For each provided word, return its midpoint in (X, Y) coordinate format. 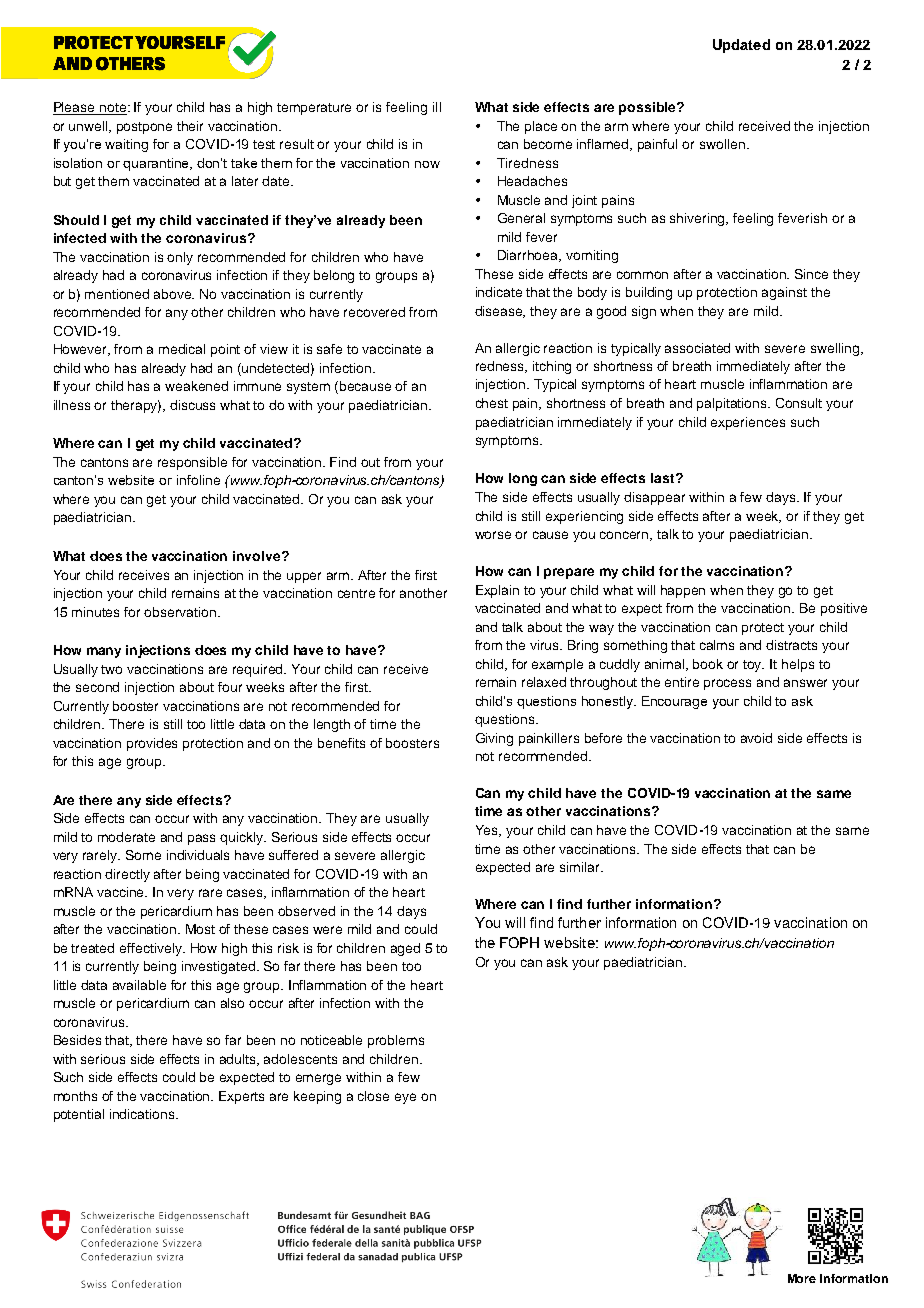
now (427, 164)
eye (405, 1098)
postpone (144, 128)
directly (127, 875)
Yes (488, 831)
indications (143, 1114)
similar (581, 867)
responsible (192, 463)
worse (493, 535)
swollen (722, 144)
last (664, 478)
